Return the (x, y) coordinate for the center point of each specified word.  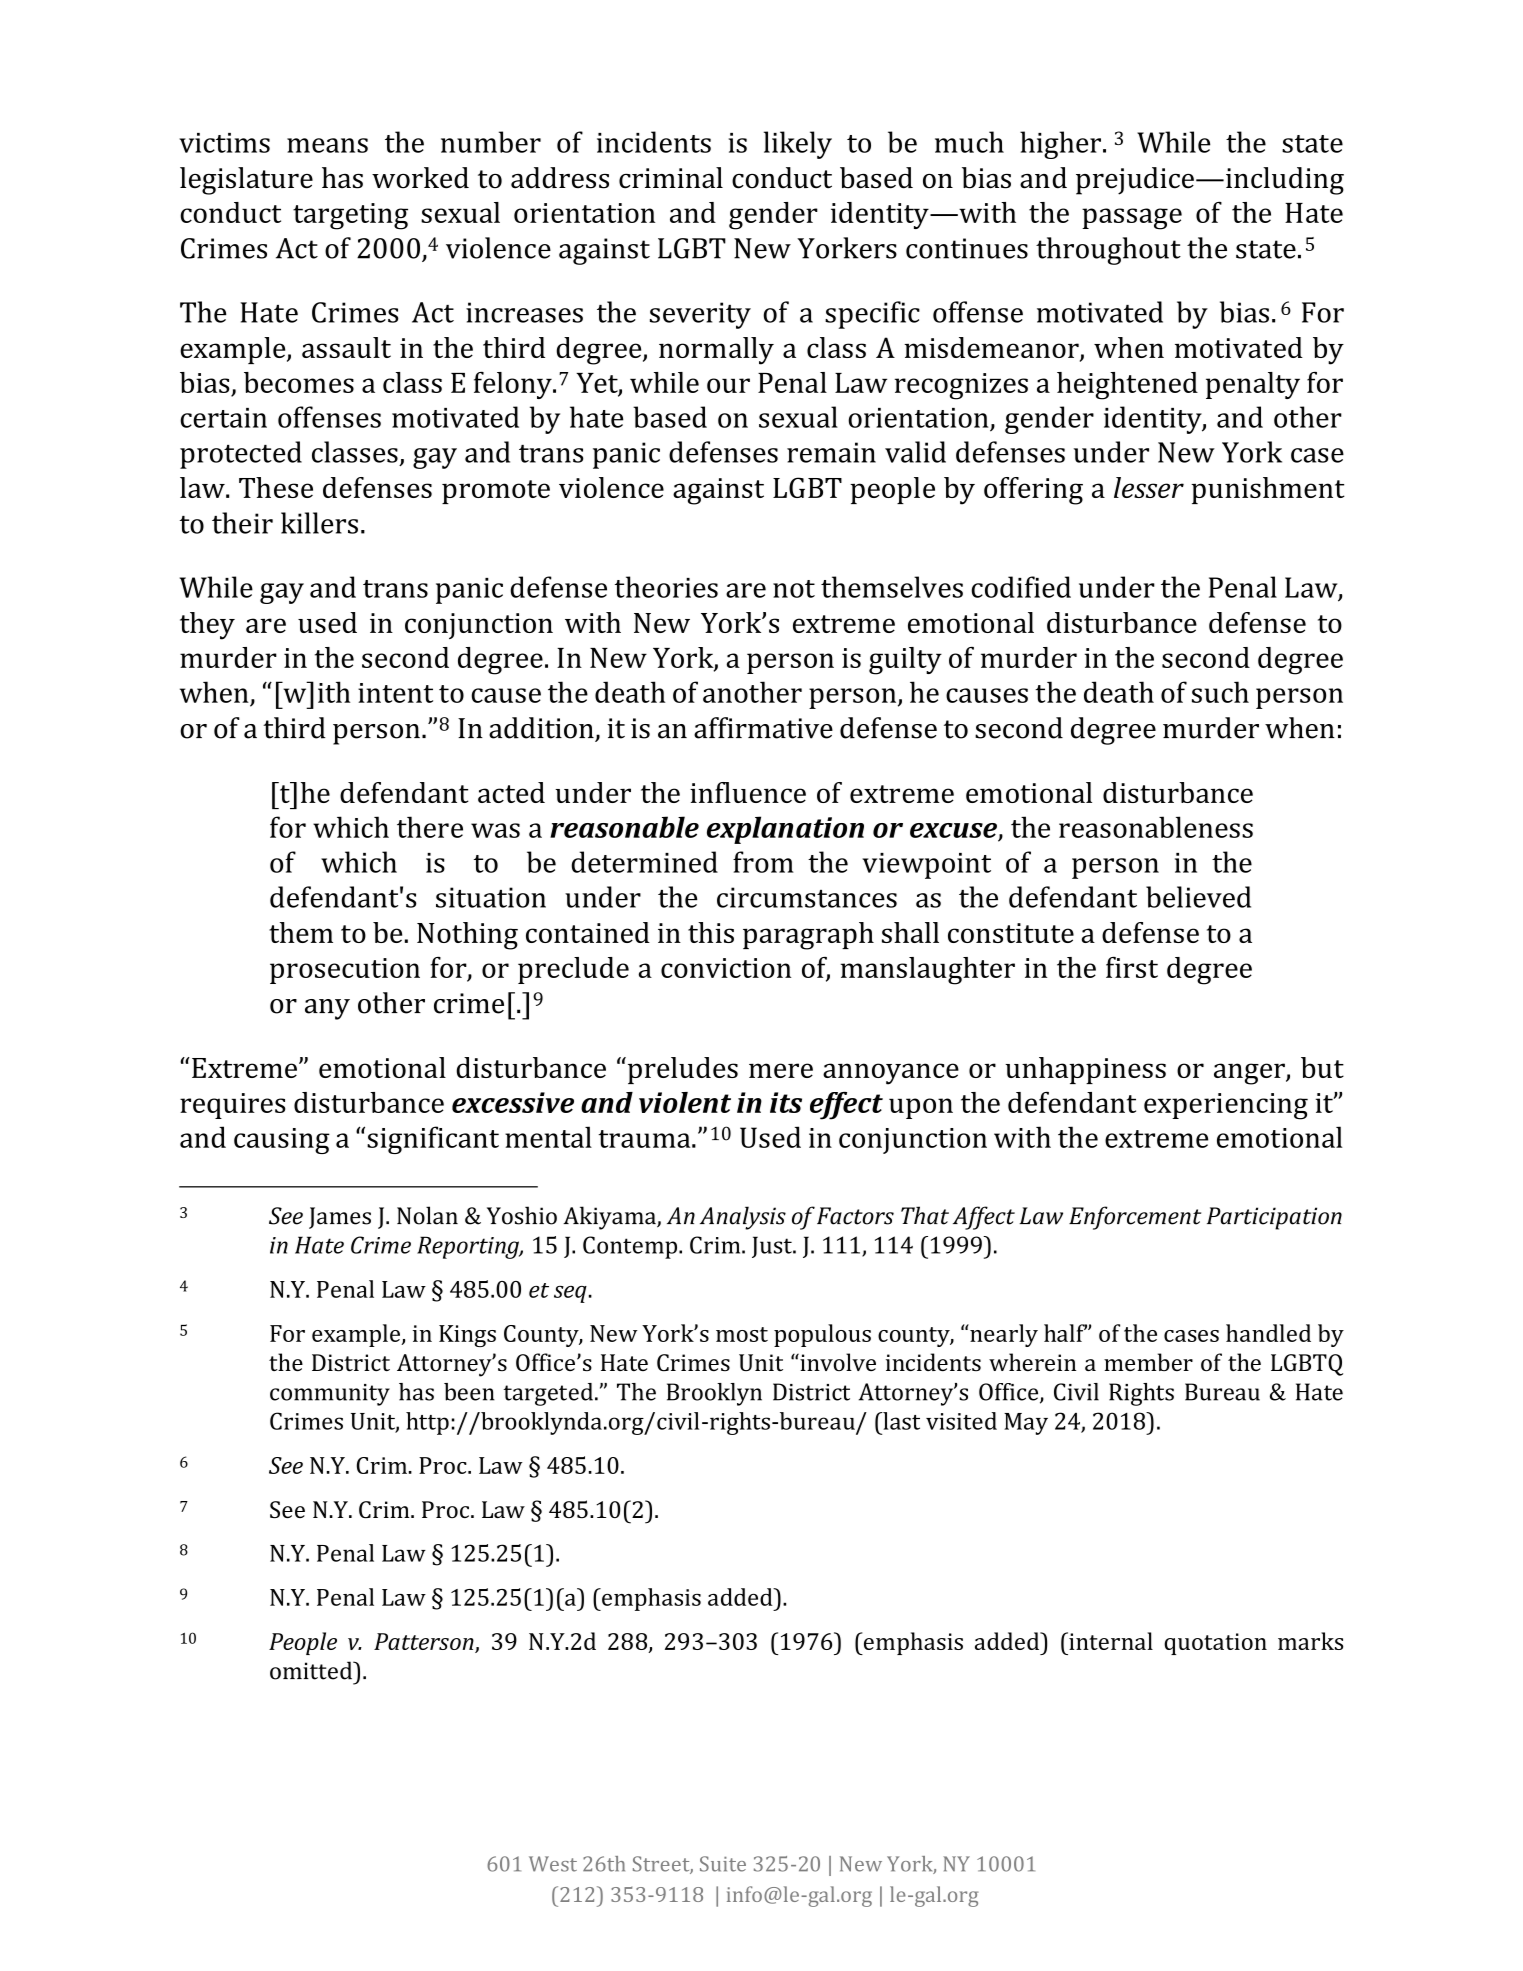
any (327, 1009)
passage (1132, 219)
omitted (312, 1670)
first (1132, 967)
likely (798, 145)
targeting (350, 216)
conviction (726, 968)
